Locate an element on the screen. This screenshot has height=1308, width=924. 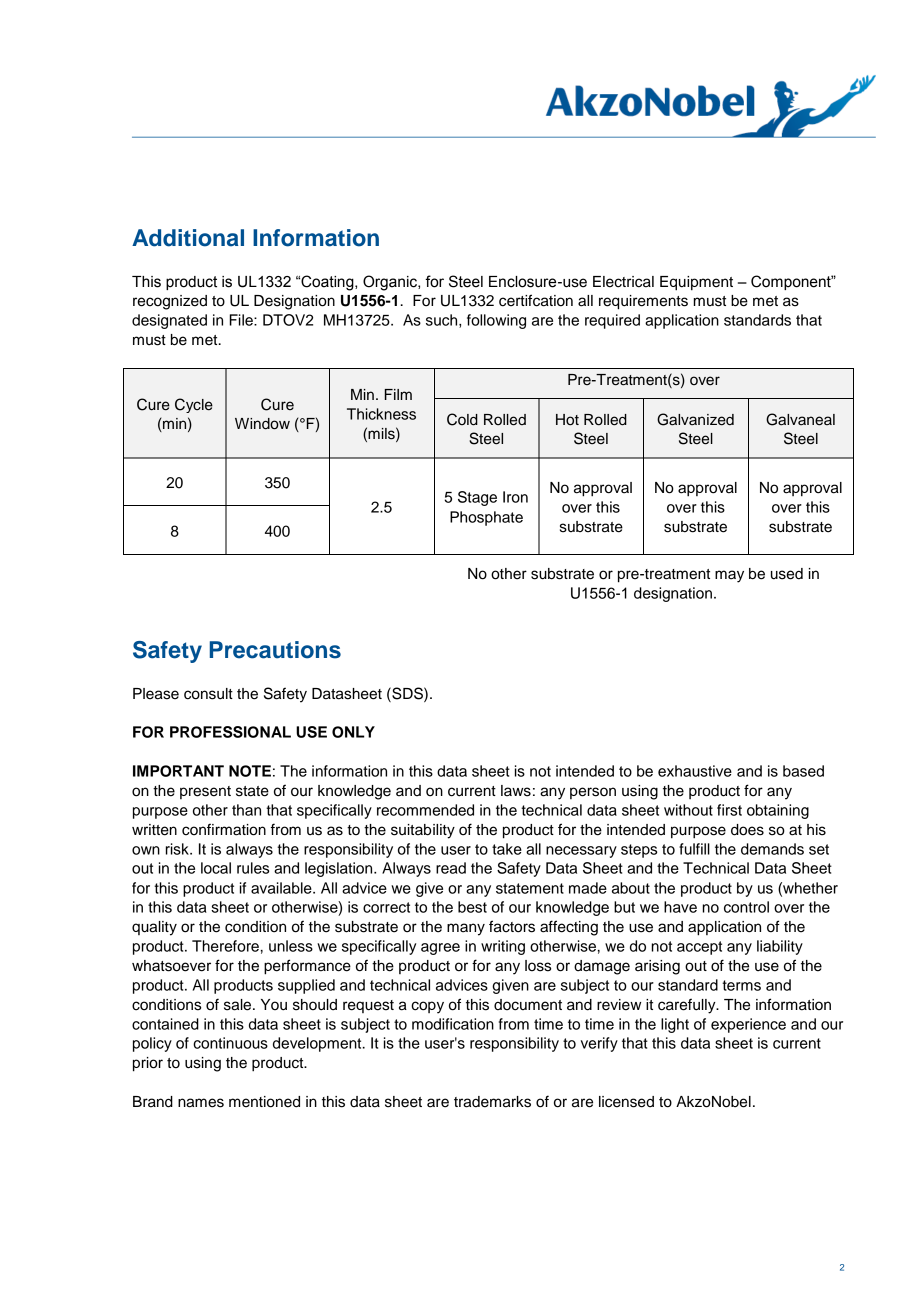
first is located at coordinates (729, 810).
